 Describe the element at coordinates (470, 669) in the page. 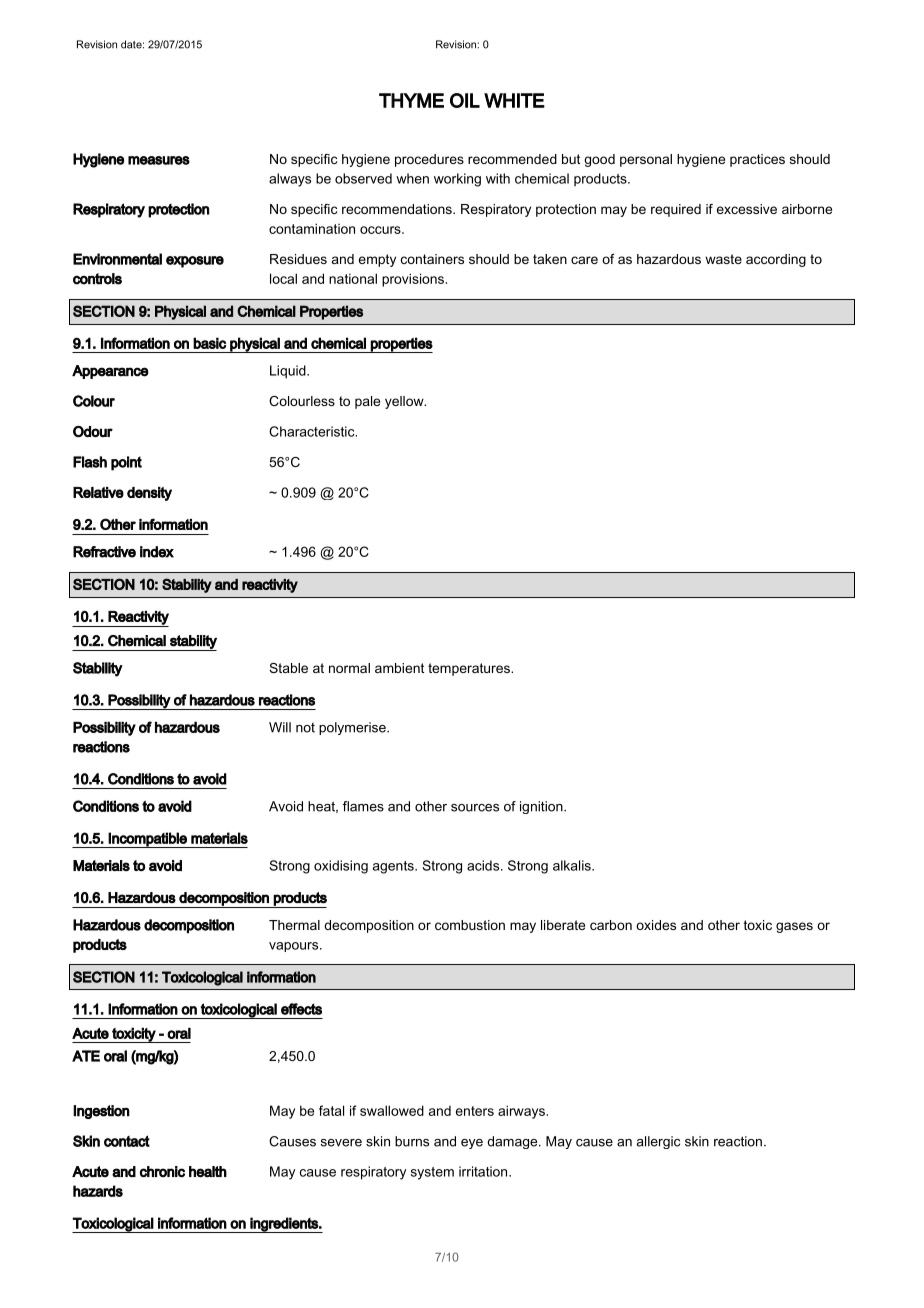

I see `temperatures` at that location.
